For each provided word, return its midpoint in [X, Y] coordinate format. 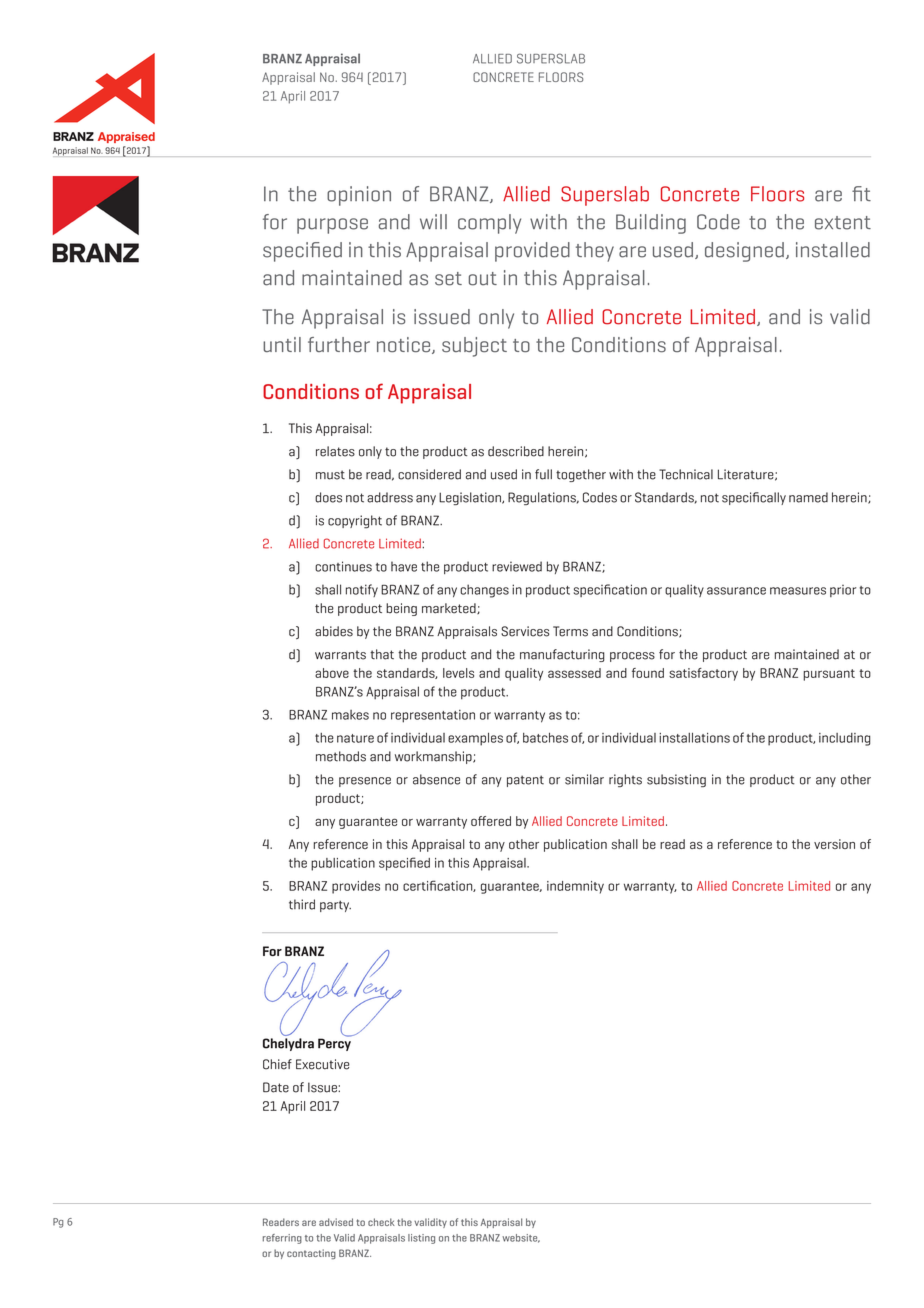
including [844, 739]
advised [336, 1222]
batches [545, 738]
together [581, 475]
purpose [332, 226]
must [330, 475]
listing [421, 1239]
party [335, 906]
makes [350, 715]
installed [833, 250]
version [834, 844]
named [808, 497]
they [595, 252]
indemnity [575, 887]
